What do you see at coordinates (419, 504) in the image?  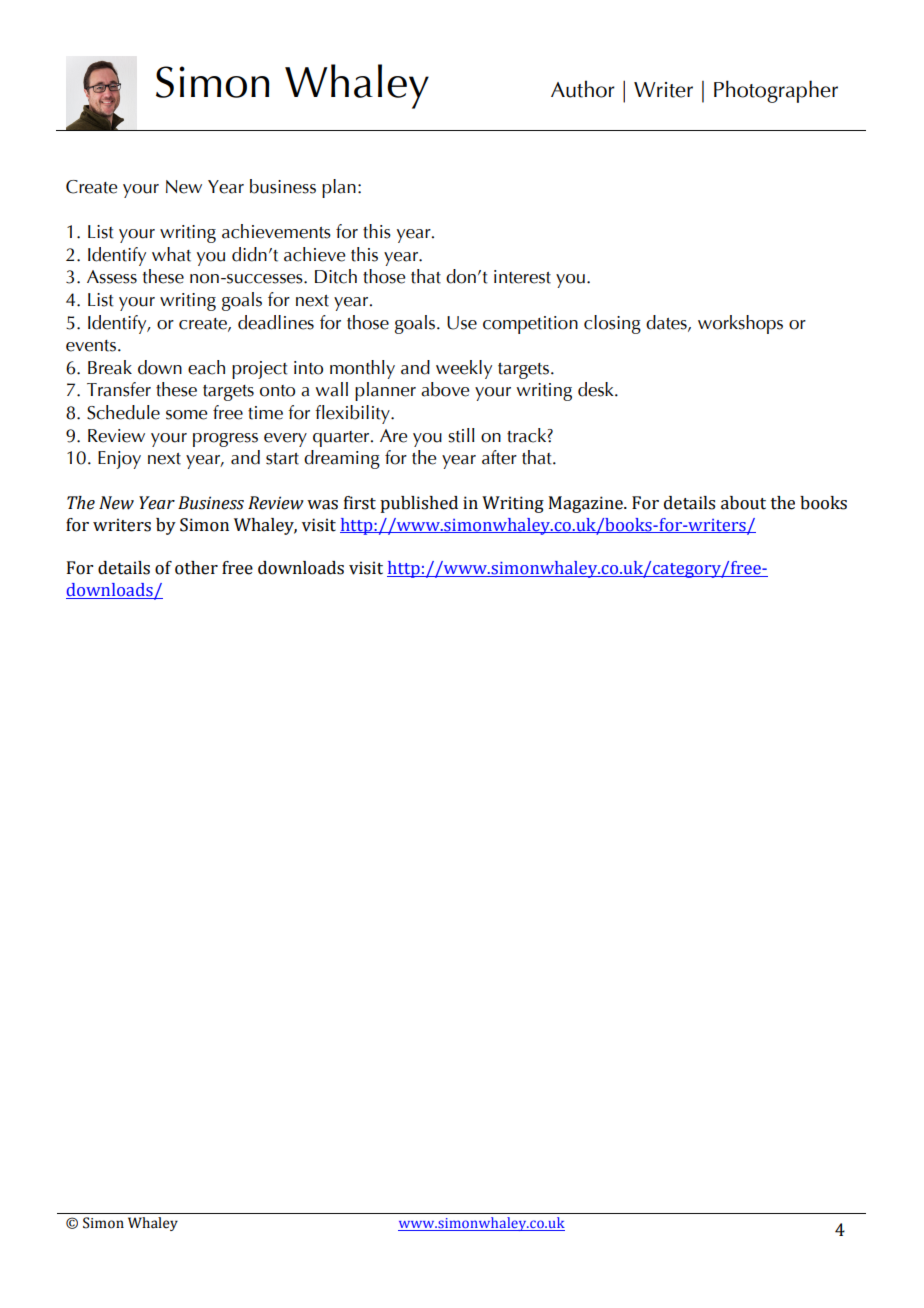 I see `published` at bounding box center [419, 504].
